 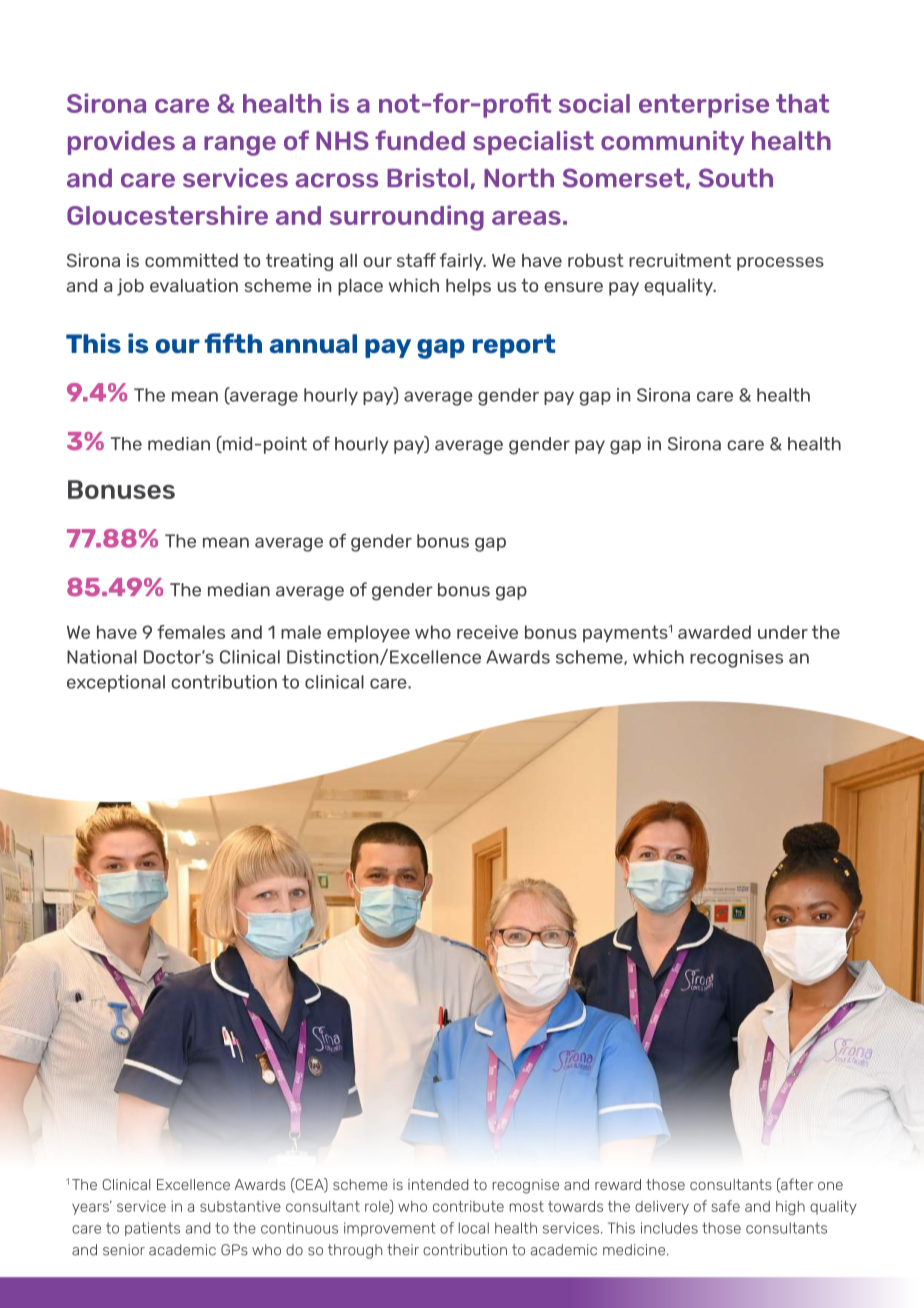 What do you see at coordinates (468, 1206) in the screenshot?
I see `contribute` at bounding box center [468, 1206].
